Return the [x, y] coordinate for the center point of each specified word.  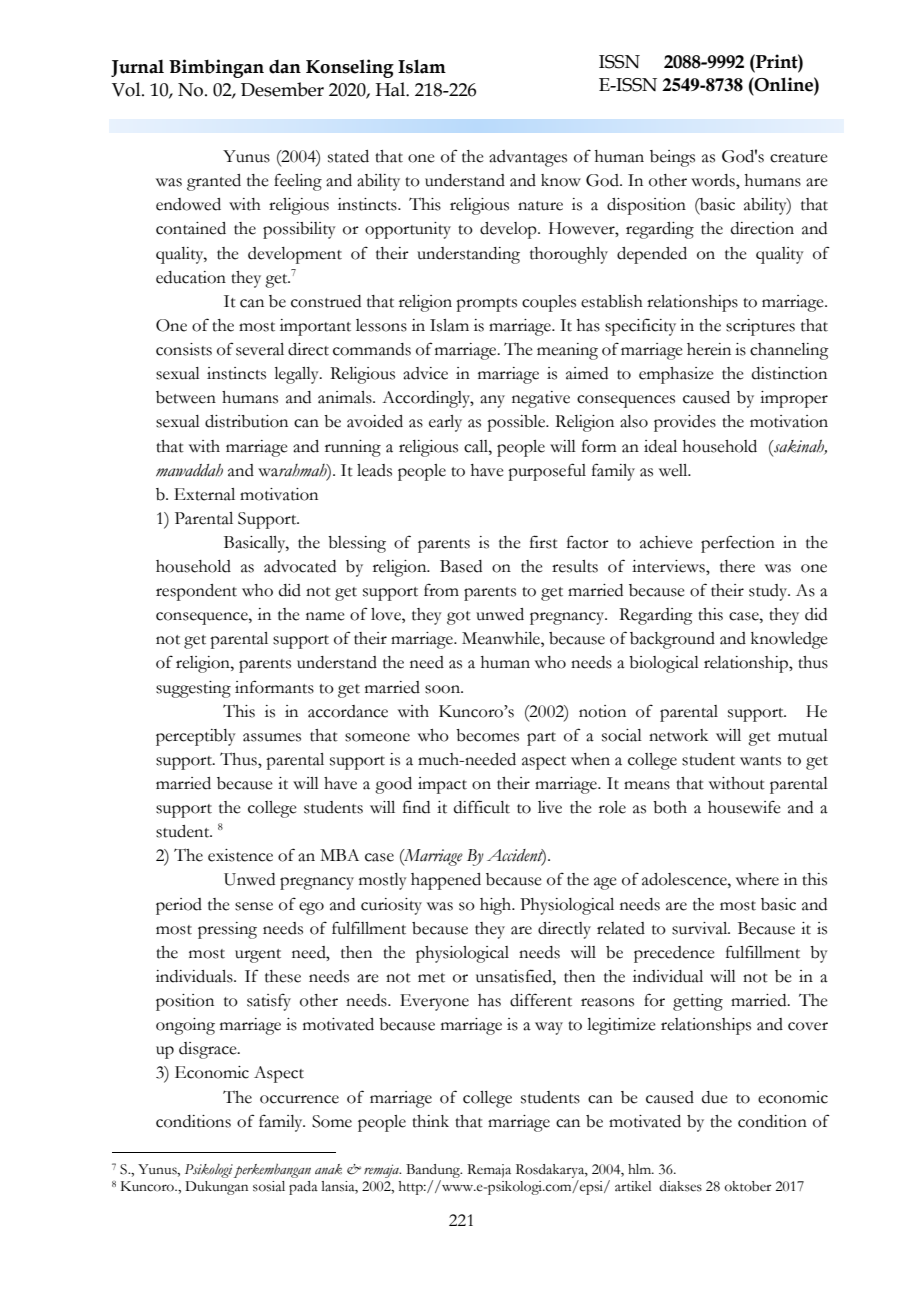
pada [303, 1188]
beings [672, 158]
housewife [744, 807]
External [204, 494]
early [445, 423]
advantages [528, 158]
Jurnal [137, 68]
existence [240, 855]
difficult [482, 807]
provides [685, 423]
